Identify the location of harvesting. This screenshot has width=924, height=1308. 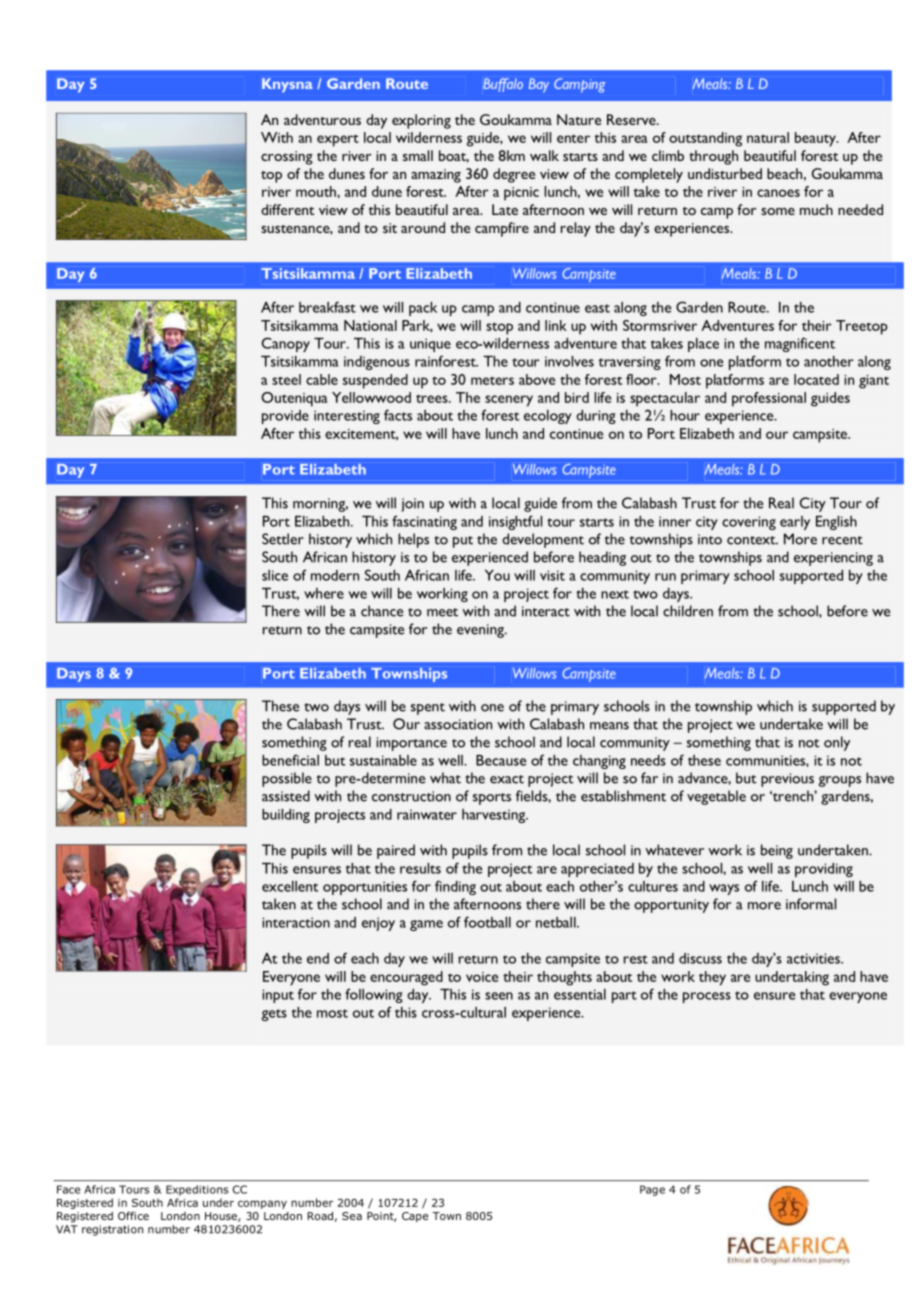
(495, 816).
